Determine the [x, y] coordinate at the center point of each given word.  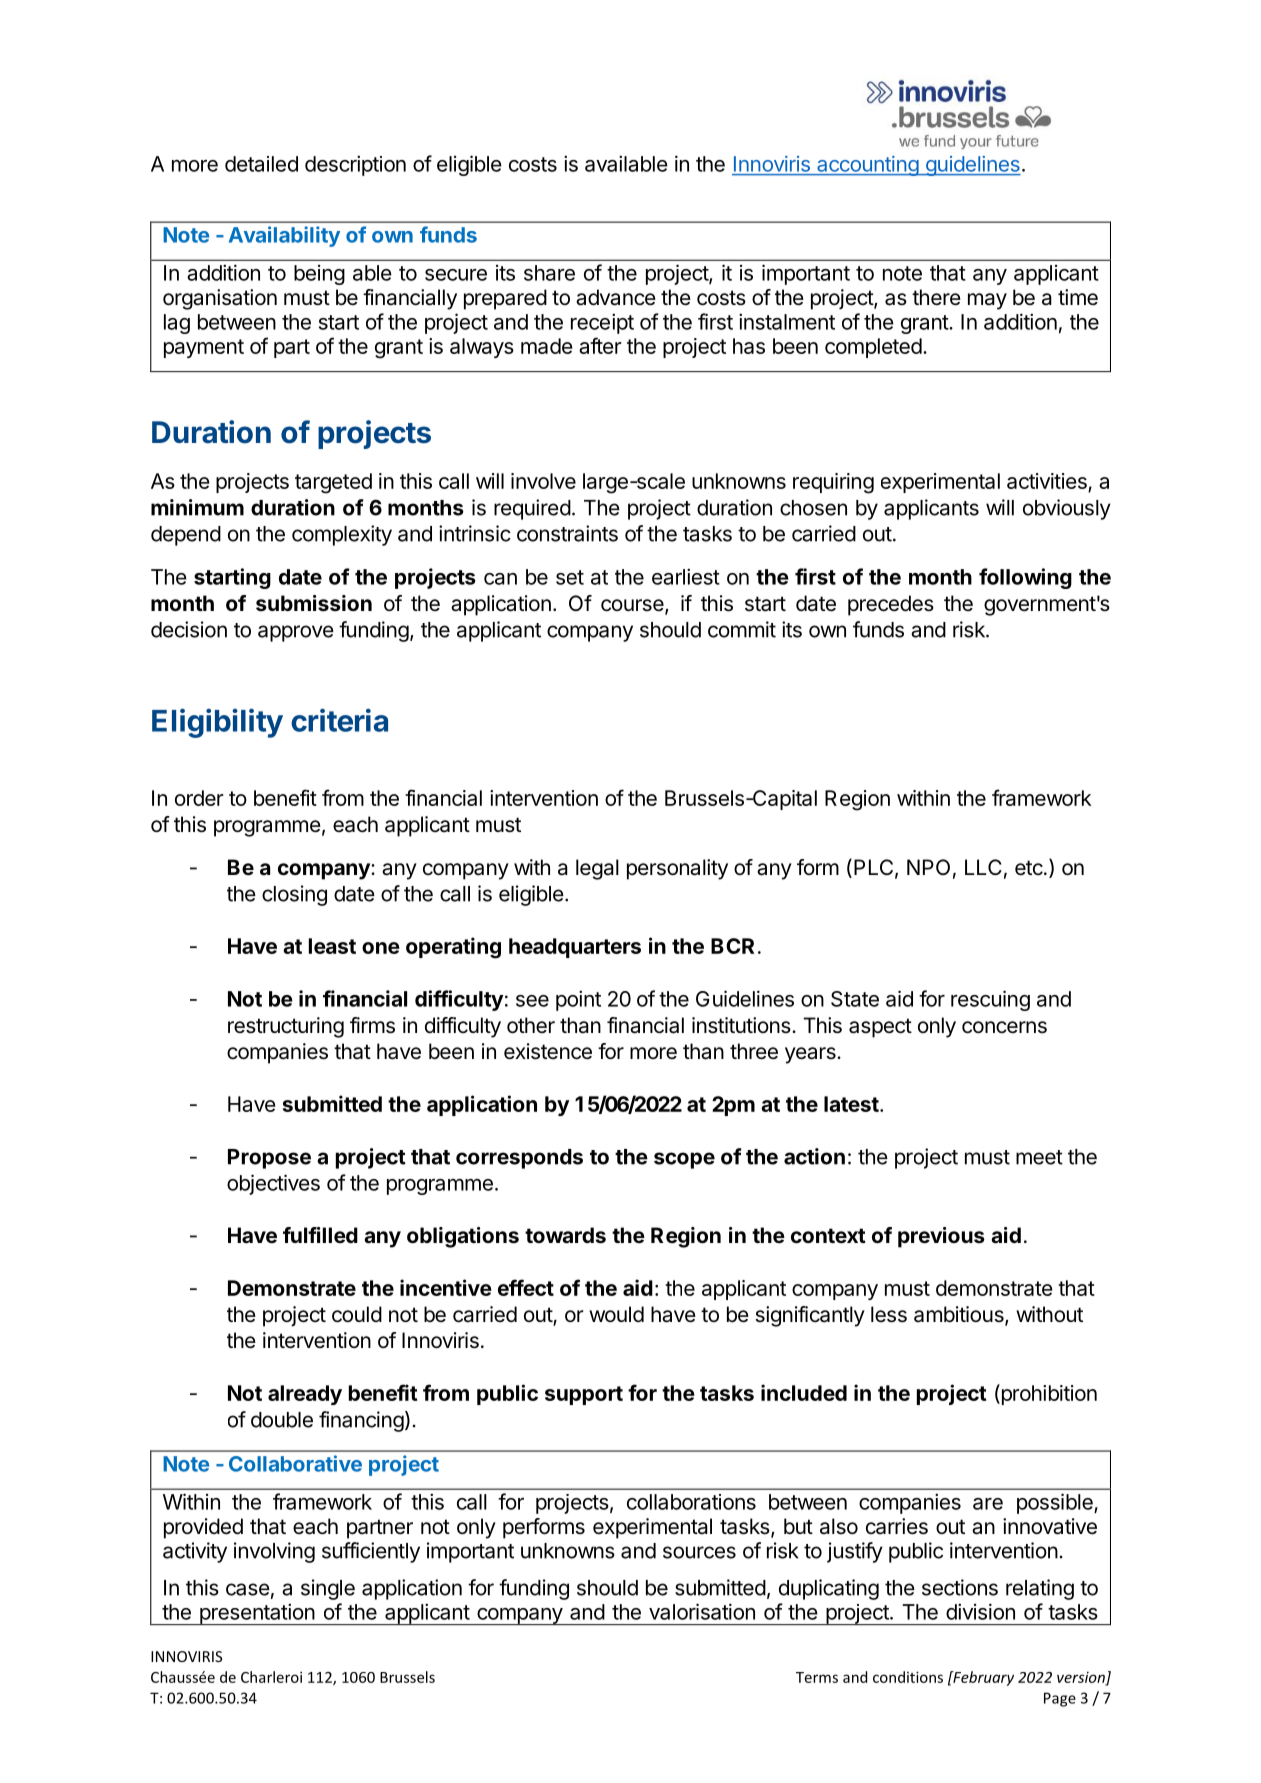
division [980, 1611]
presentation [257, 1614]
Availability [284, 236]
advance [616, 297]
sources [699, 1552]
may [987, 301]
